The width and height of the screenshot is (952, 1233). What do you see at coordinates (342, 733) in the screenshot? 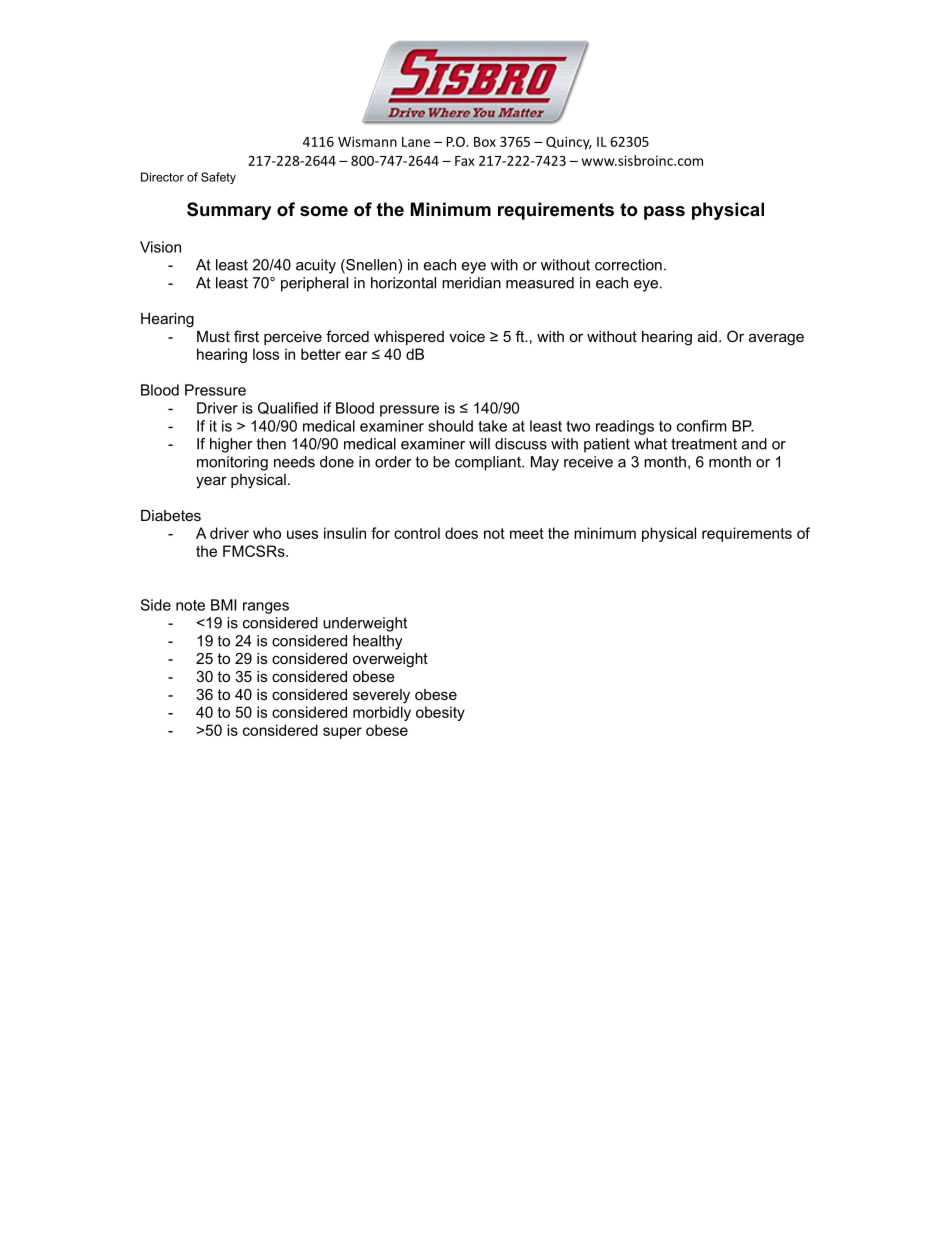
I see `super` at bounding box center [342, 733].
